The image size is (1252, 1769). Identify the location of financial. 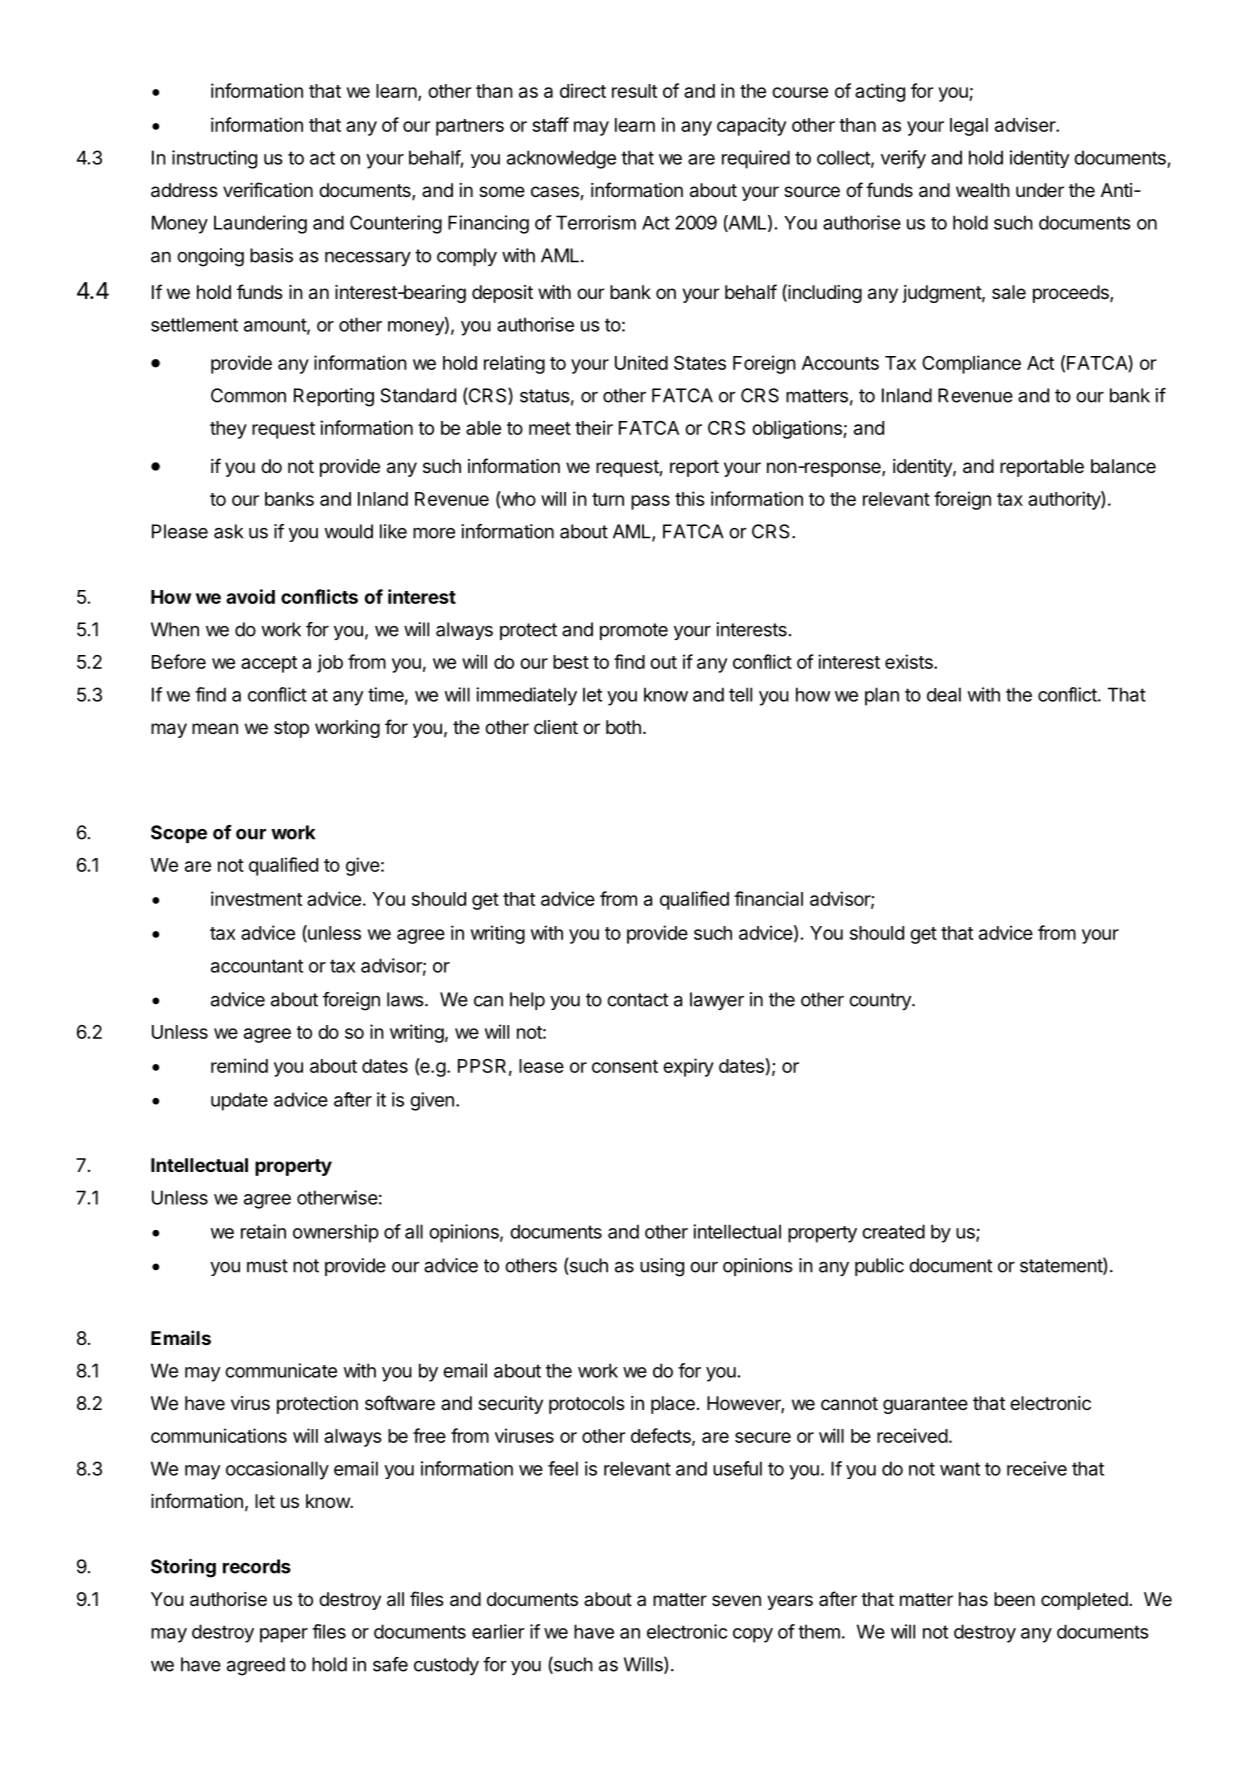
(768, 898).
